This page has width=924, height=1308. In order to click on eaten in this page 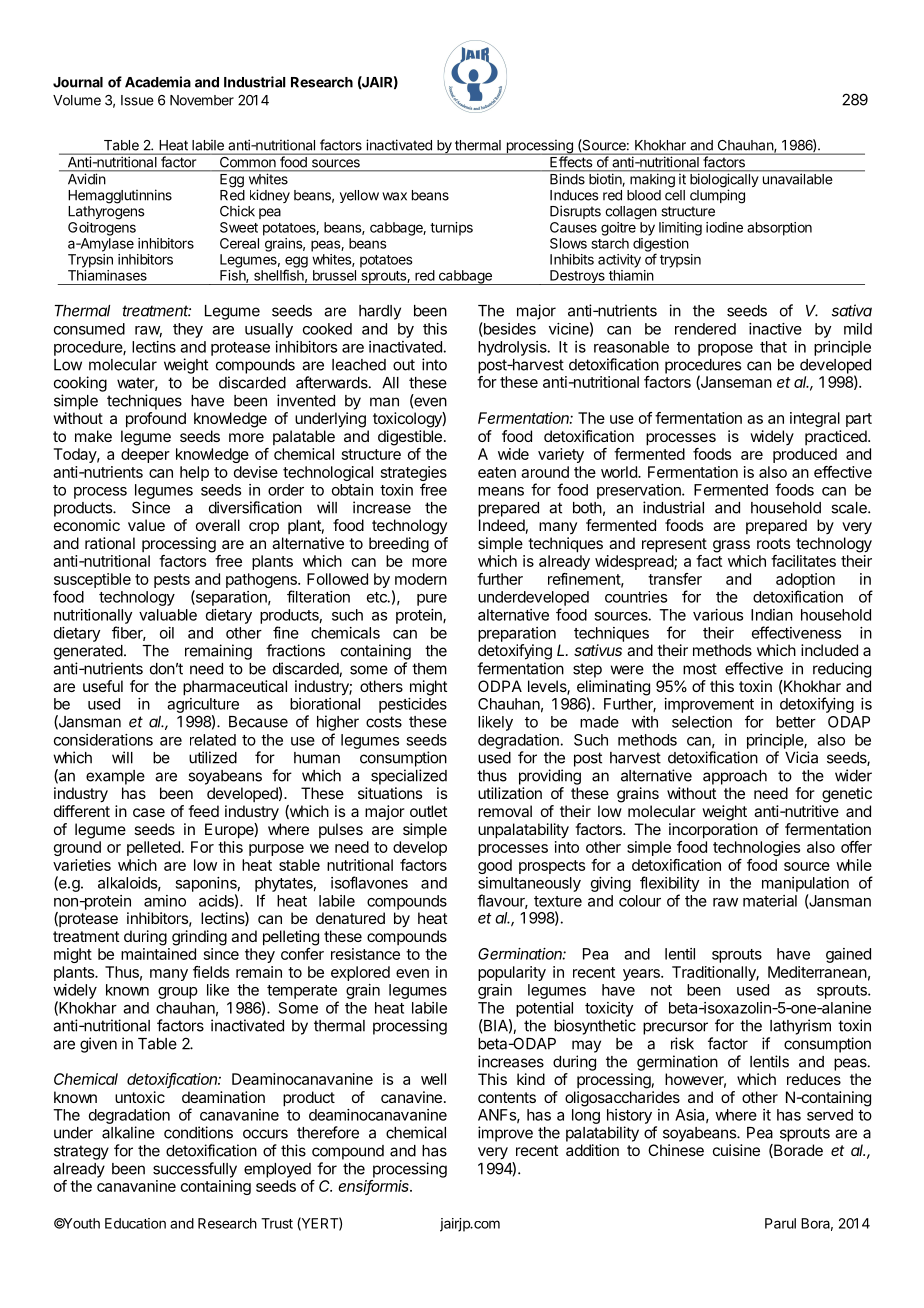, I will do `click(497, 472)`.
